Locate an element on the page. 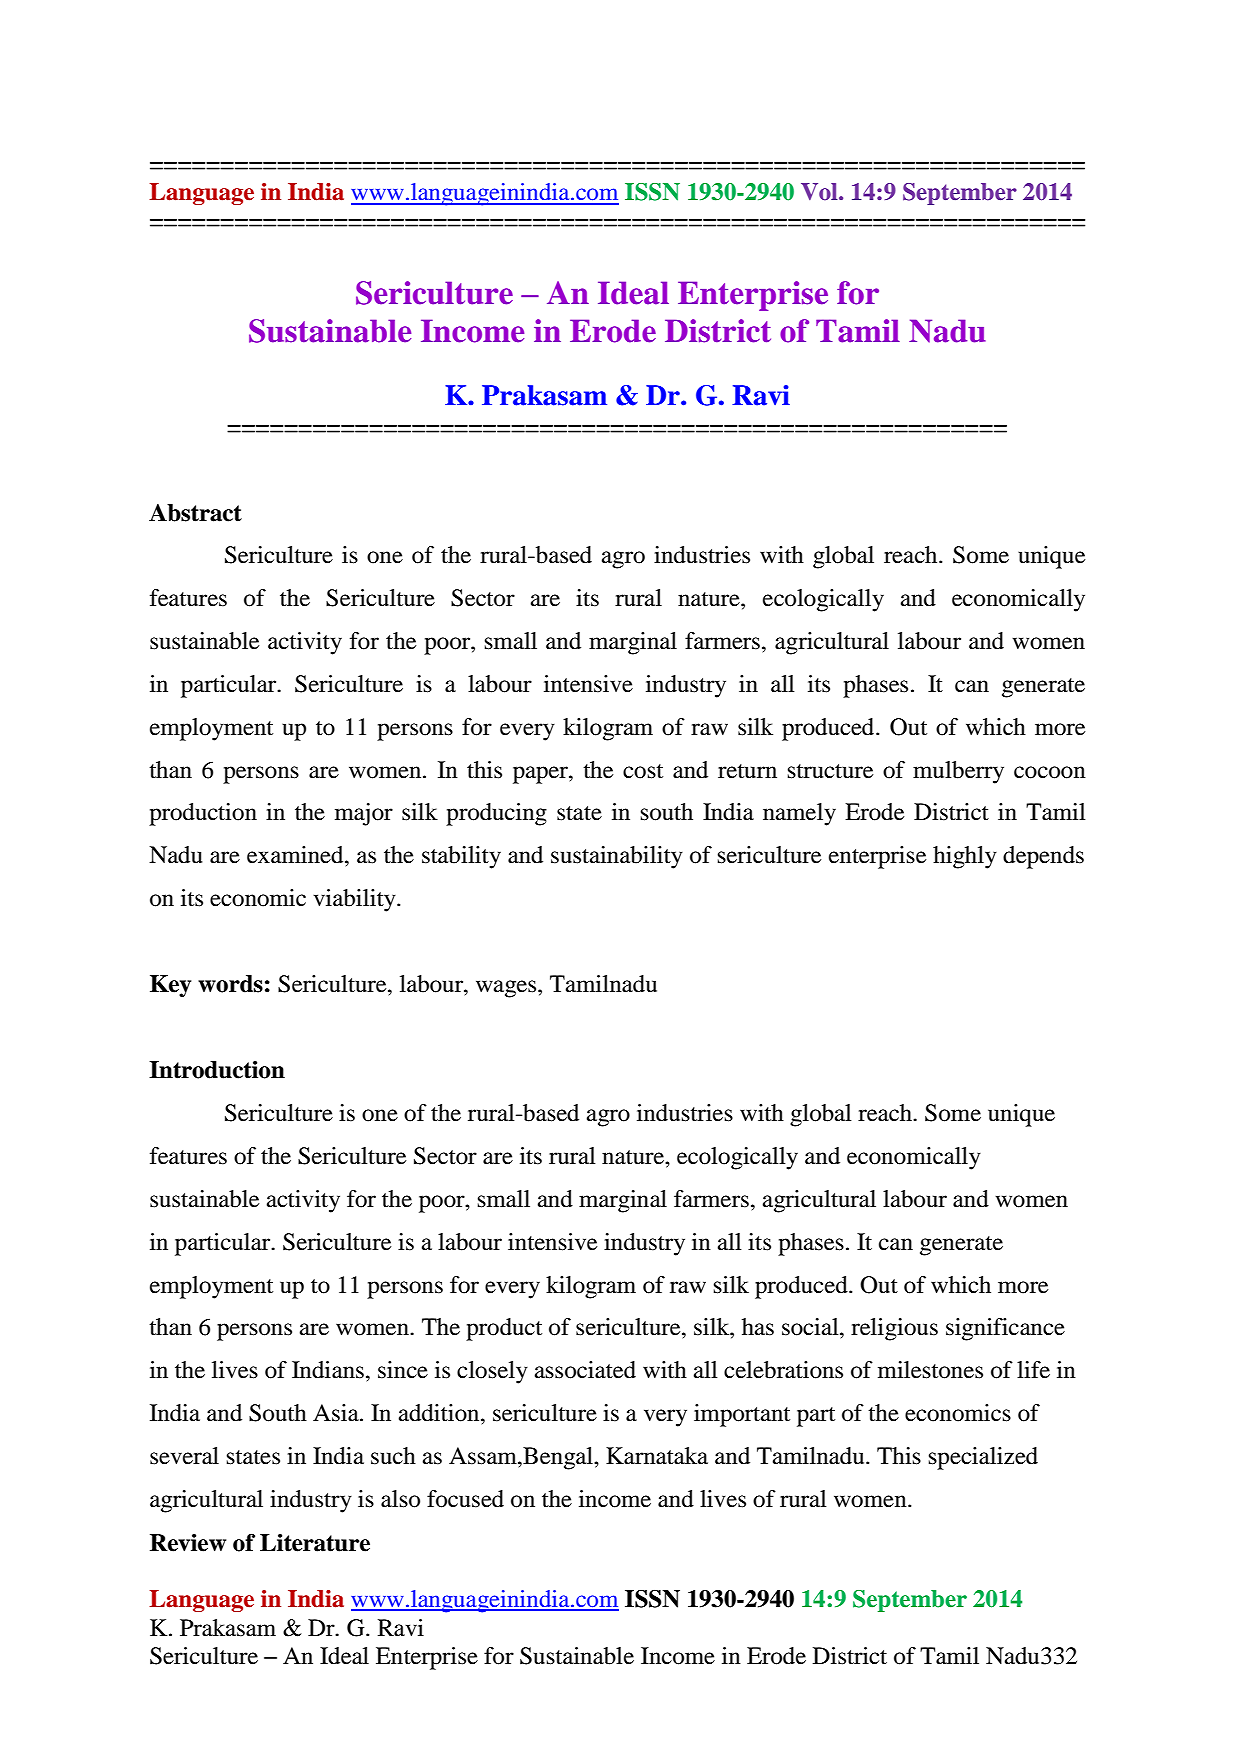 The width and height of the page is (1235, 1745). sustainability is located at coordinates (617, 857).
